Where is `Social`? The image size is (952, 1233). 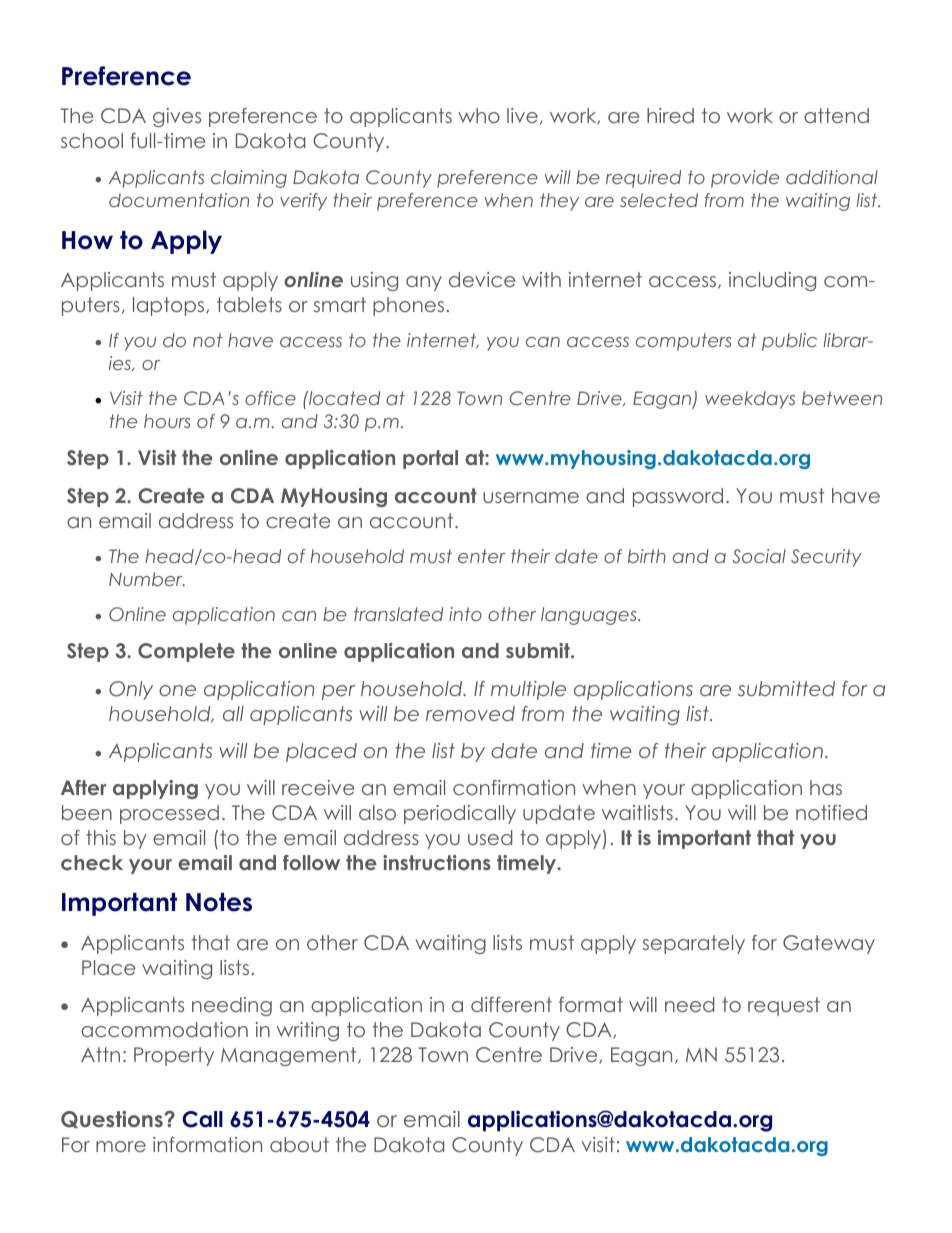 Social is located at coordinates (759, 556).
